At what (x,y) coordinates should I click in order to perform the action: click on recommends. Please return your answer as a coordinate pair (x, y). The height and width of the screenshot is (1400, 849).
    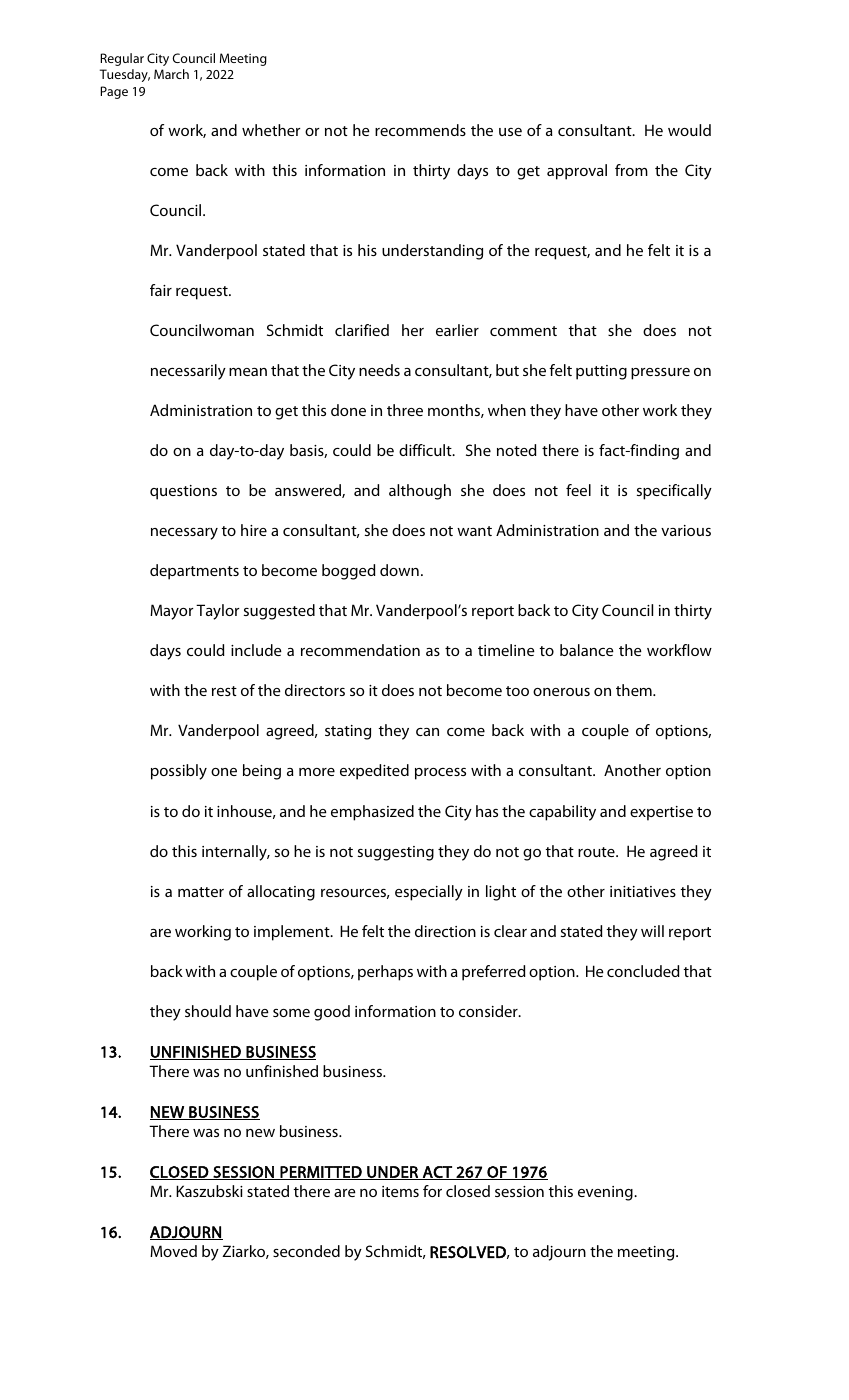
    Looking at the image, I should click on (420, 130).
